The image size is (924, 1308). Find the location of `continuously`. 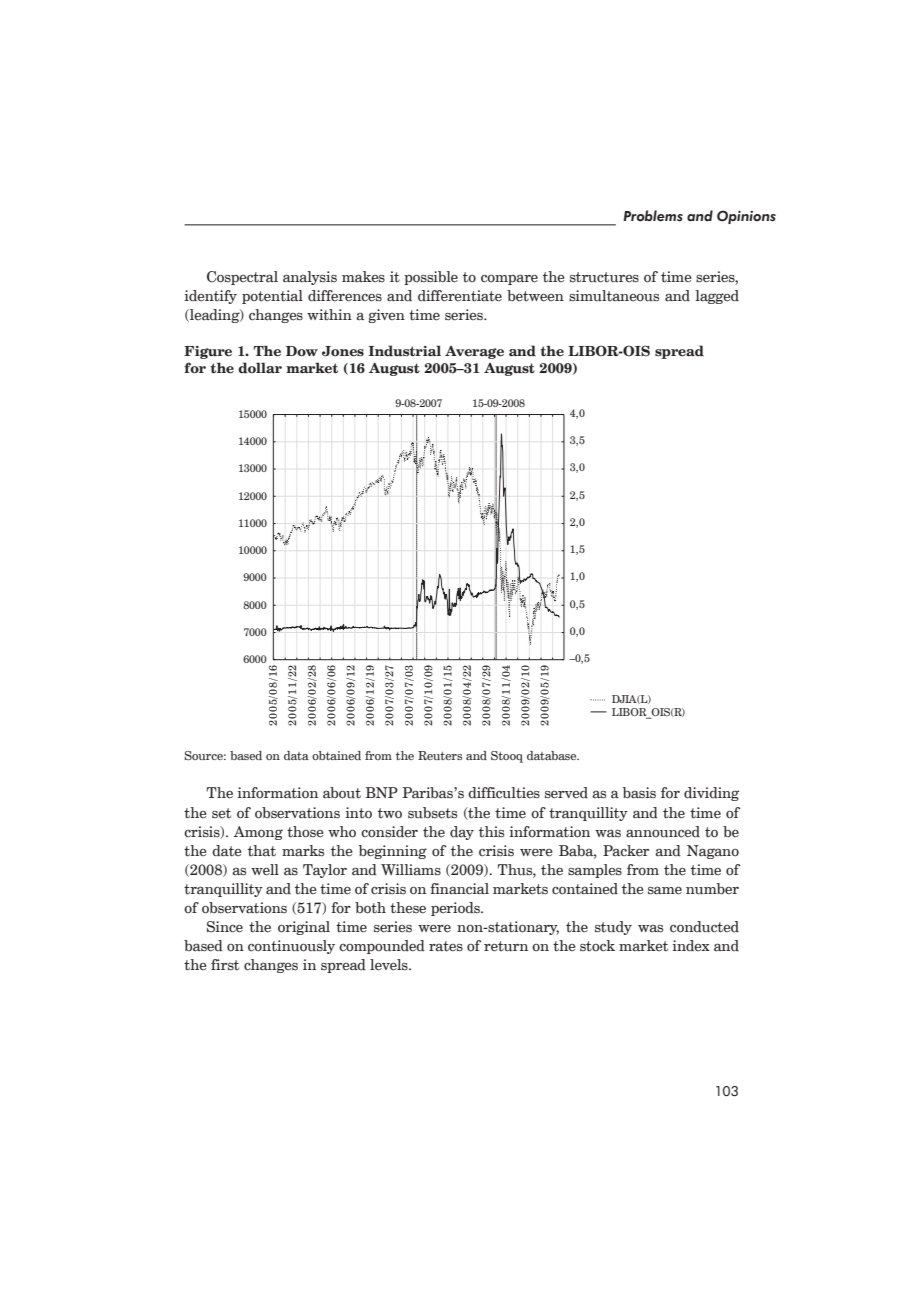

continuously is located at coordinates (291, 947).
